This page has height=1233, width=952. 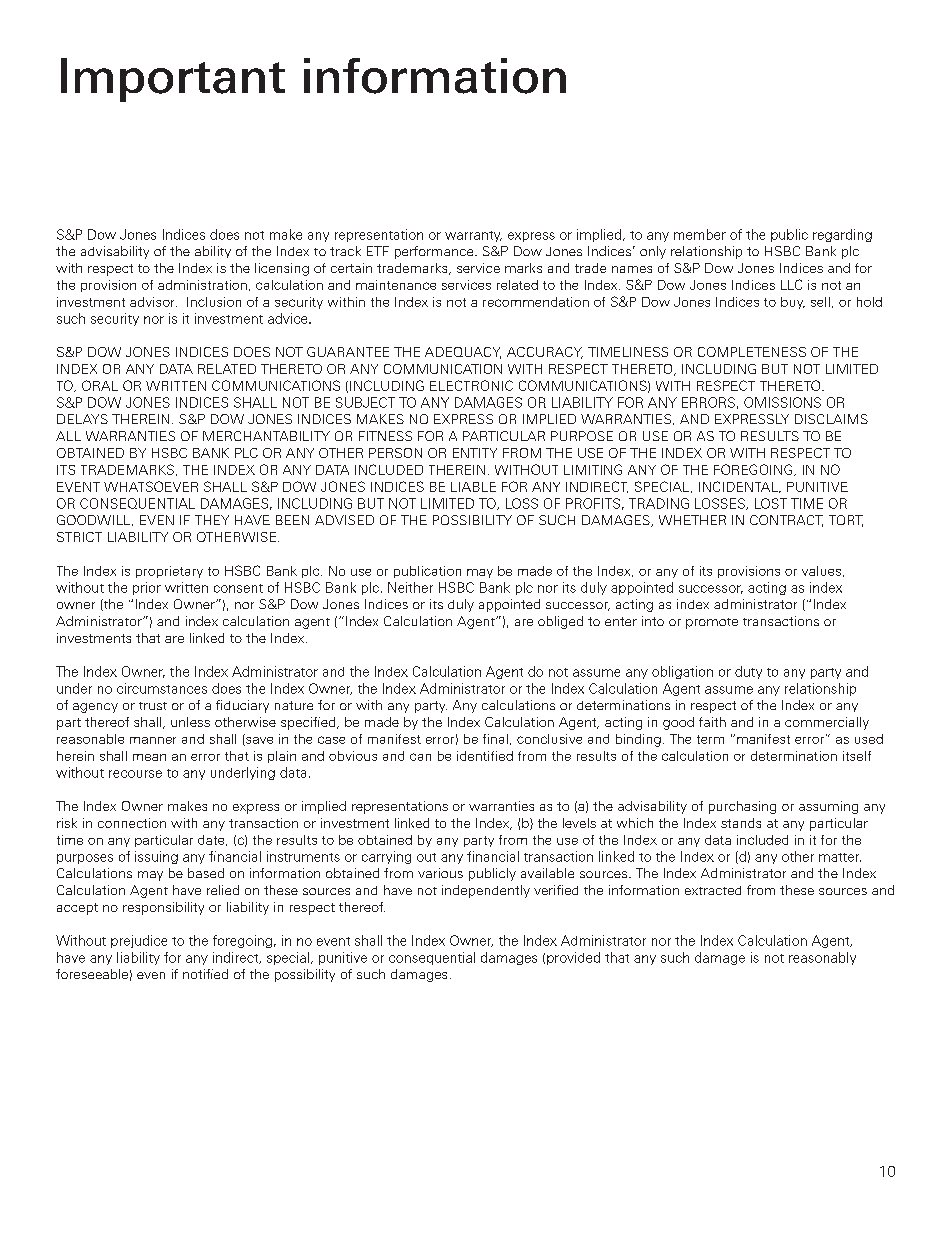 I want to click on warranty, so click(x=473, y=236).
